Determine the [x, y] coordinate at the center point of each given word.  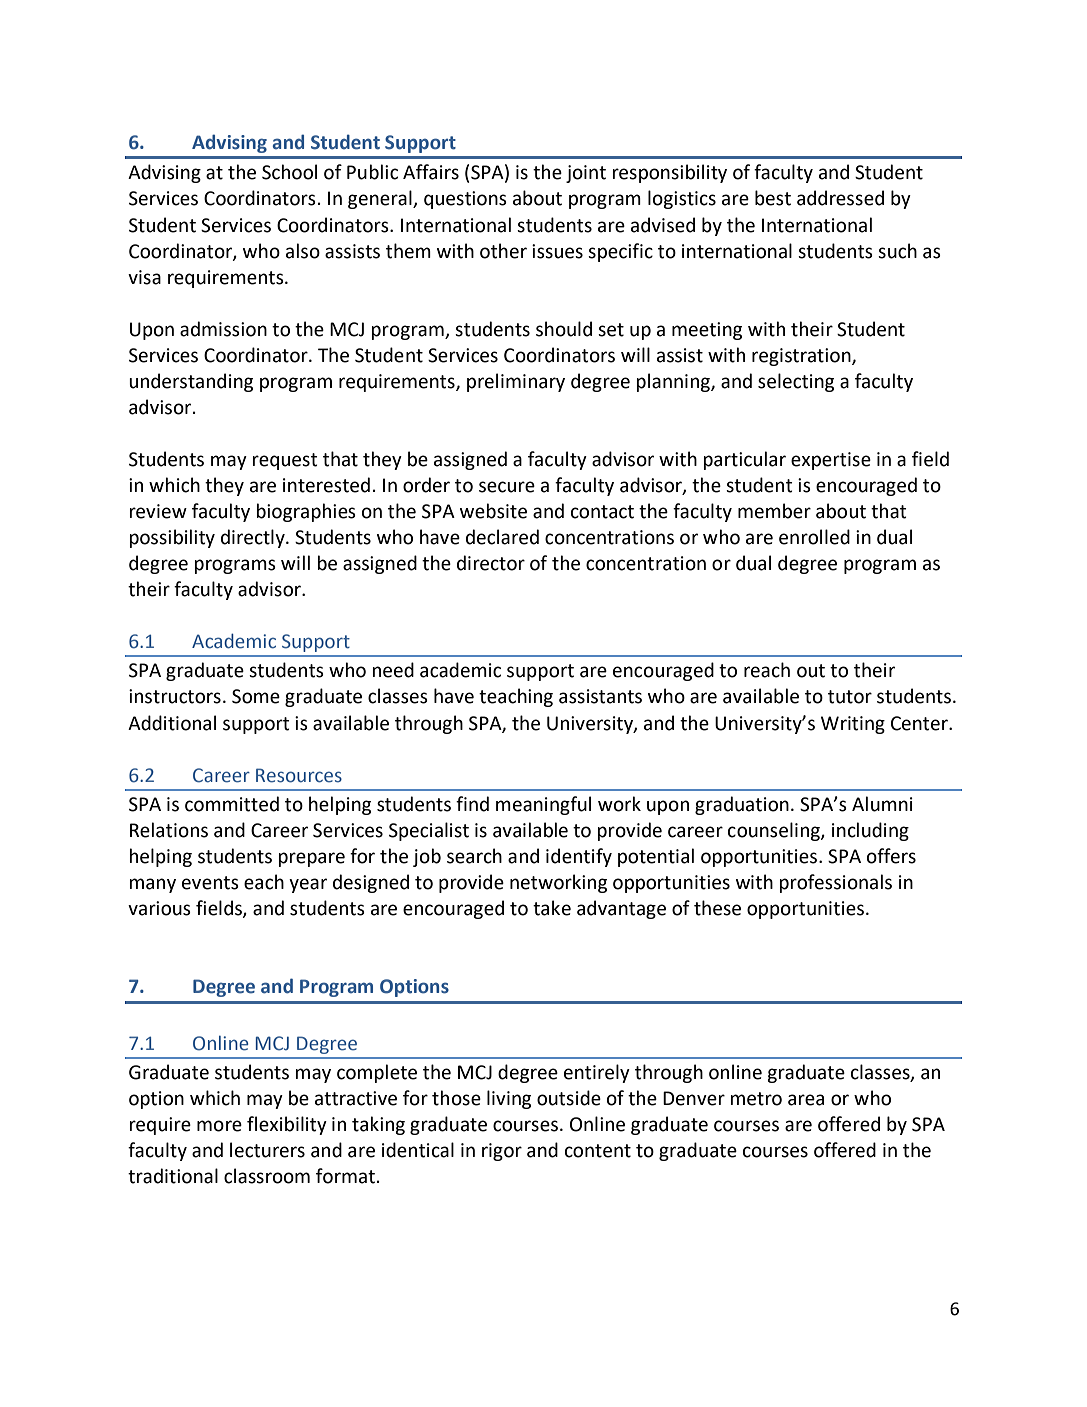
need [393, 670]
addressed [840, 198]
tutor [850, 697]
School [289, 172]
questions [465, 200]
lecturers [267, 1150]
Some [256, 696]
